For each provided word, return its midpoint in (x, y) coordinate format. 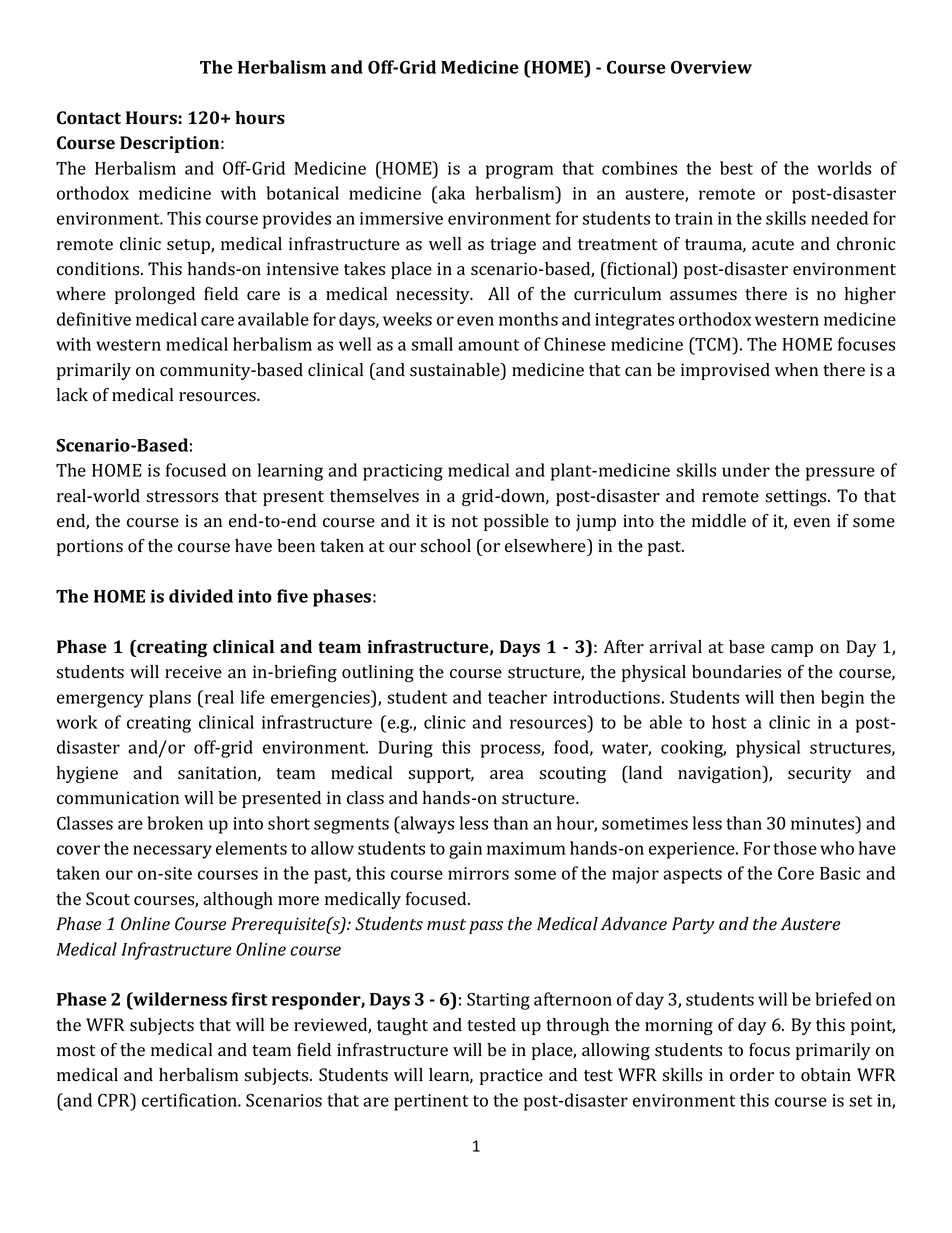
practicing (403, 472)
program (519, 172)
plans (170, 699)
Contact (89, 118)
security (820, 774)
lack (72, 394)
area (507, 774)
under (746, 470)
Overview (711, 67)
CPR (115, 1100)
